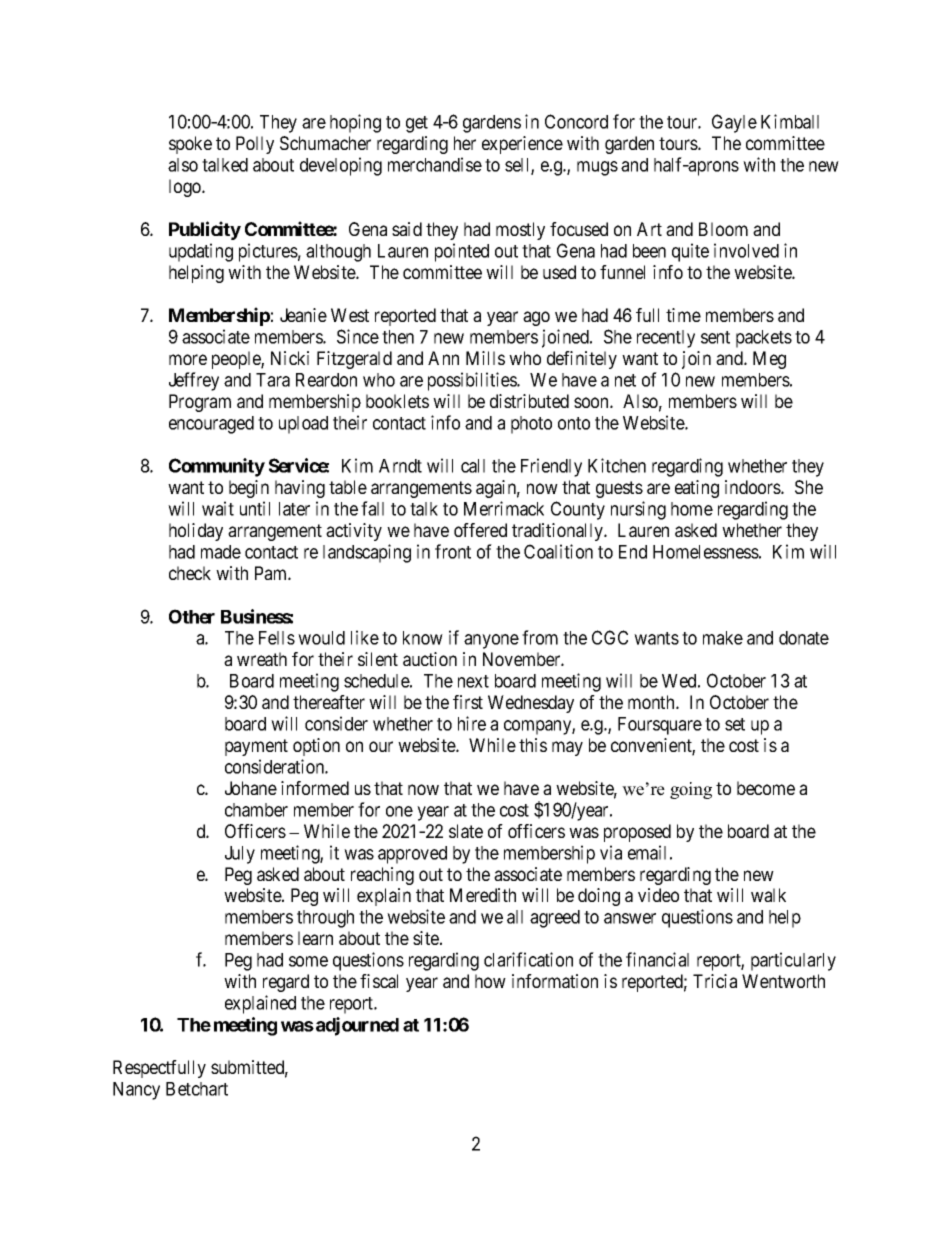 This image has height=1233, width=952. I want to click on spoke, so click(190, 145).
